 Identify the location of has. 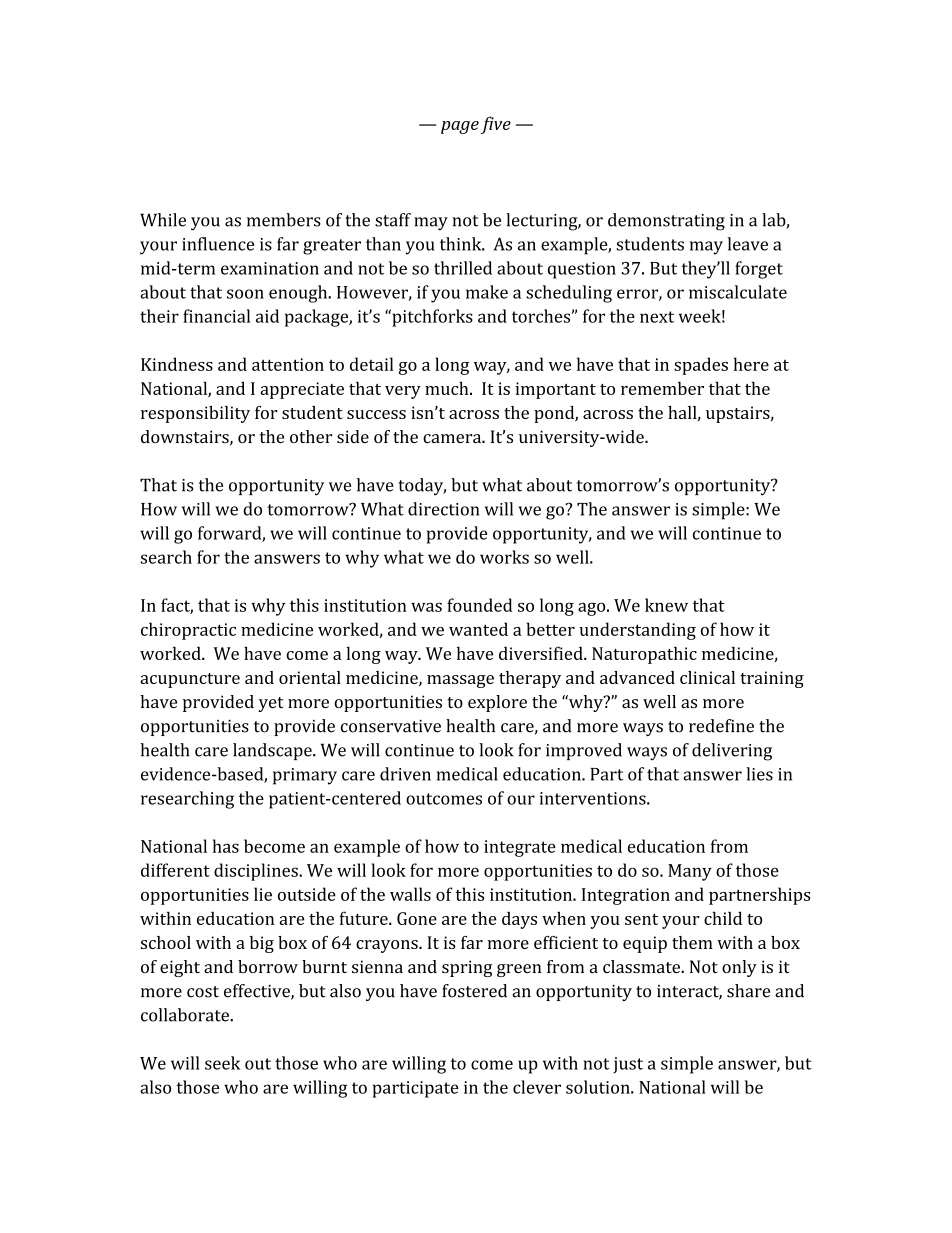
(226, 846).
